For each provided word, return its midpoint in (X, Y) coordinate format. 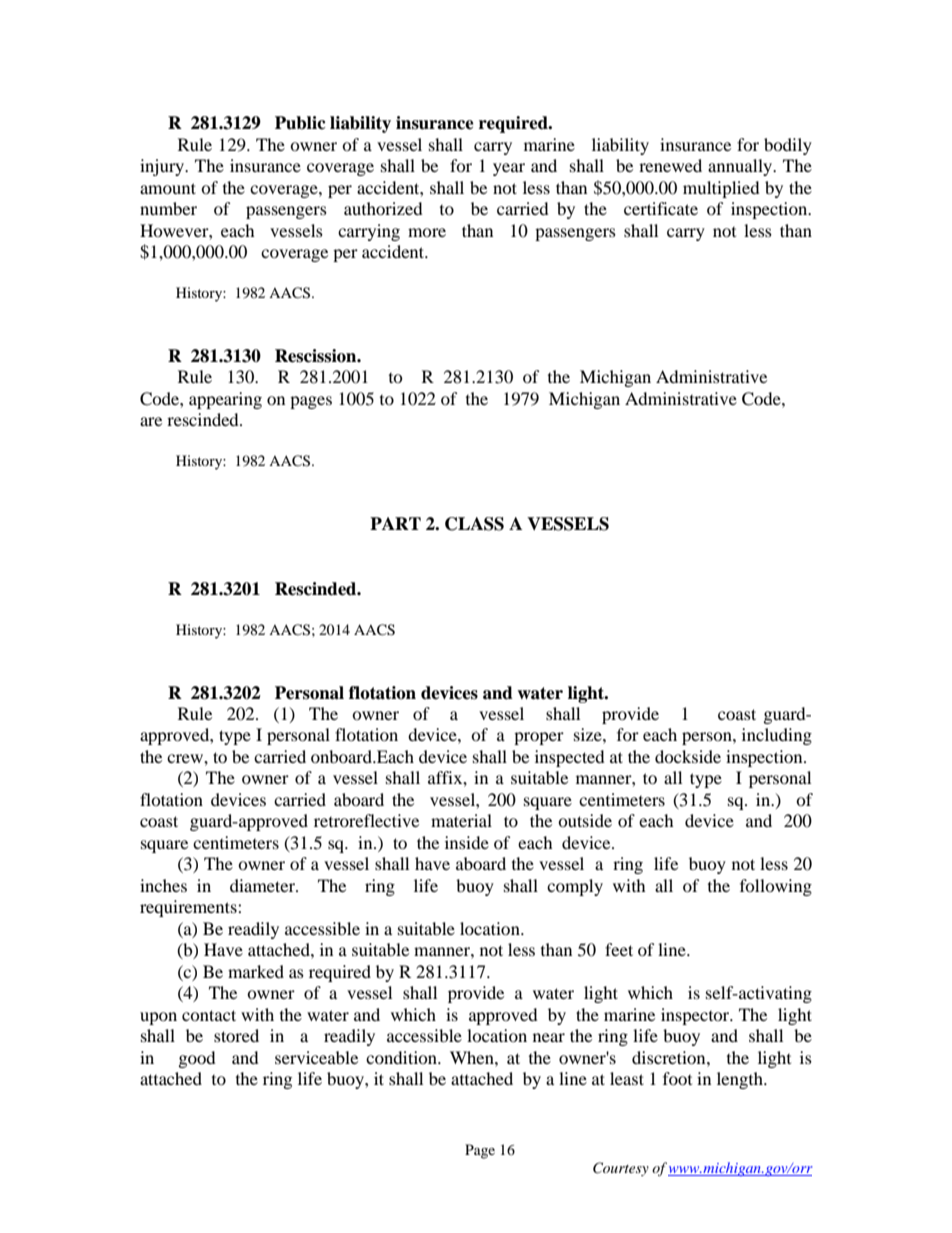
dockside (688, 756)
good (197, 1059)
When (473, 1057)
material (461, 820)
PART (395, 523)
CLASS (474, 524)
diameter (263, 885)
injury (163, 167)
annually (741, 167)
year (509, 169)
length (741, 1080)
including (777, 736)
